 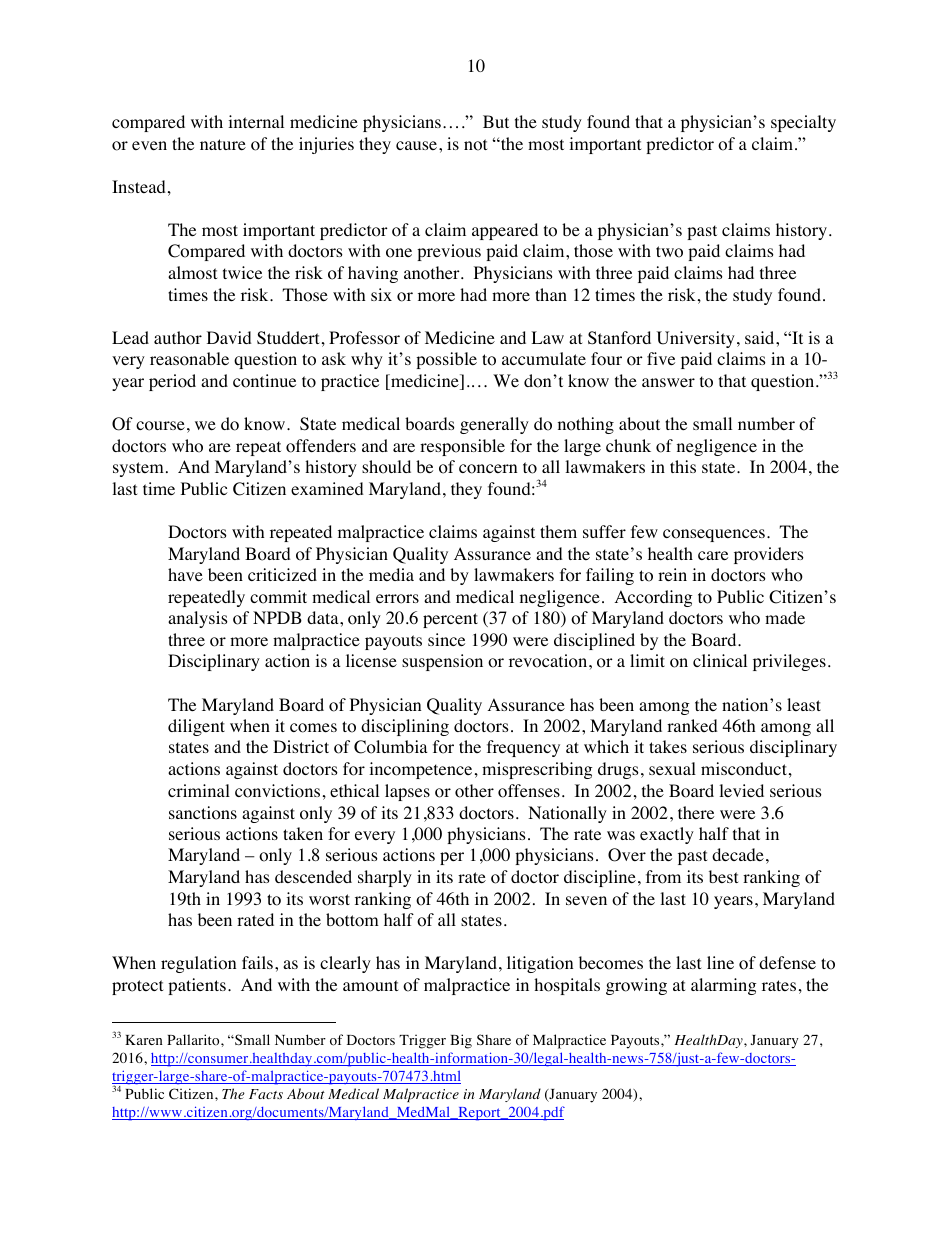 What do you see at coordinates (461, 1041) in the document?
I see `Big` at bounding box center [461, 1041].
